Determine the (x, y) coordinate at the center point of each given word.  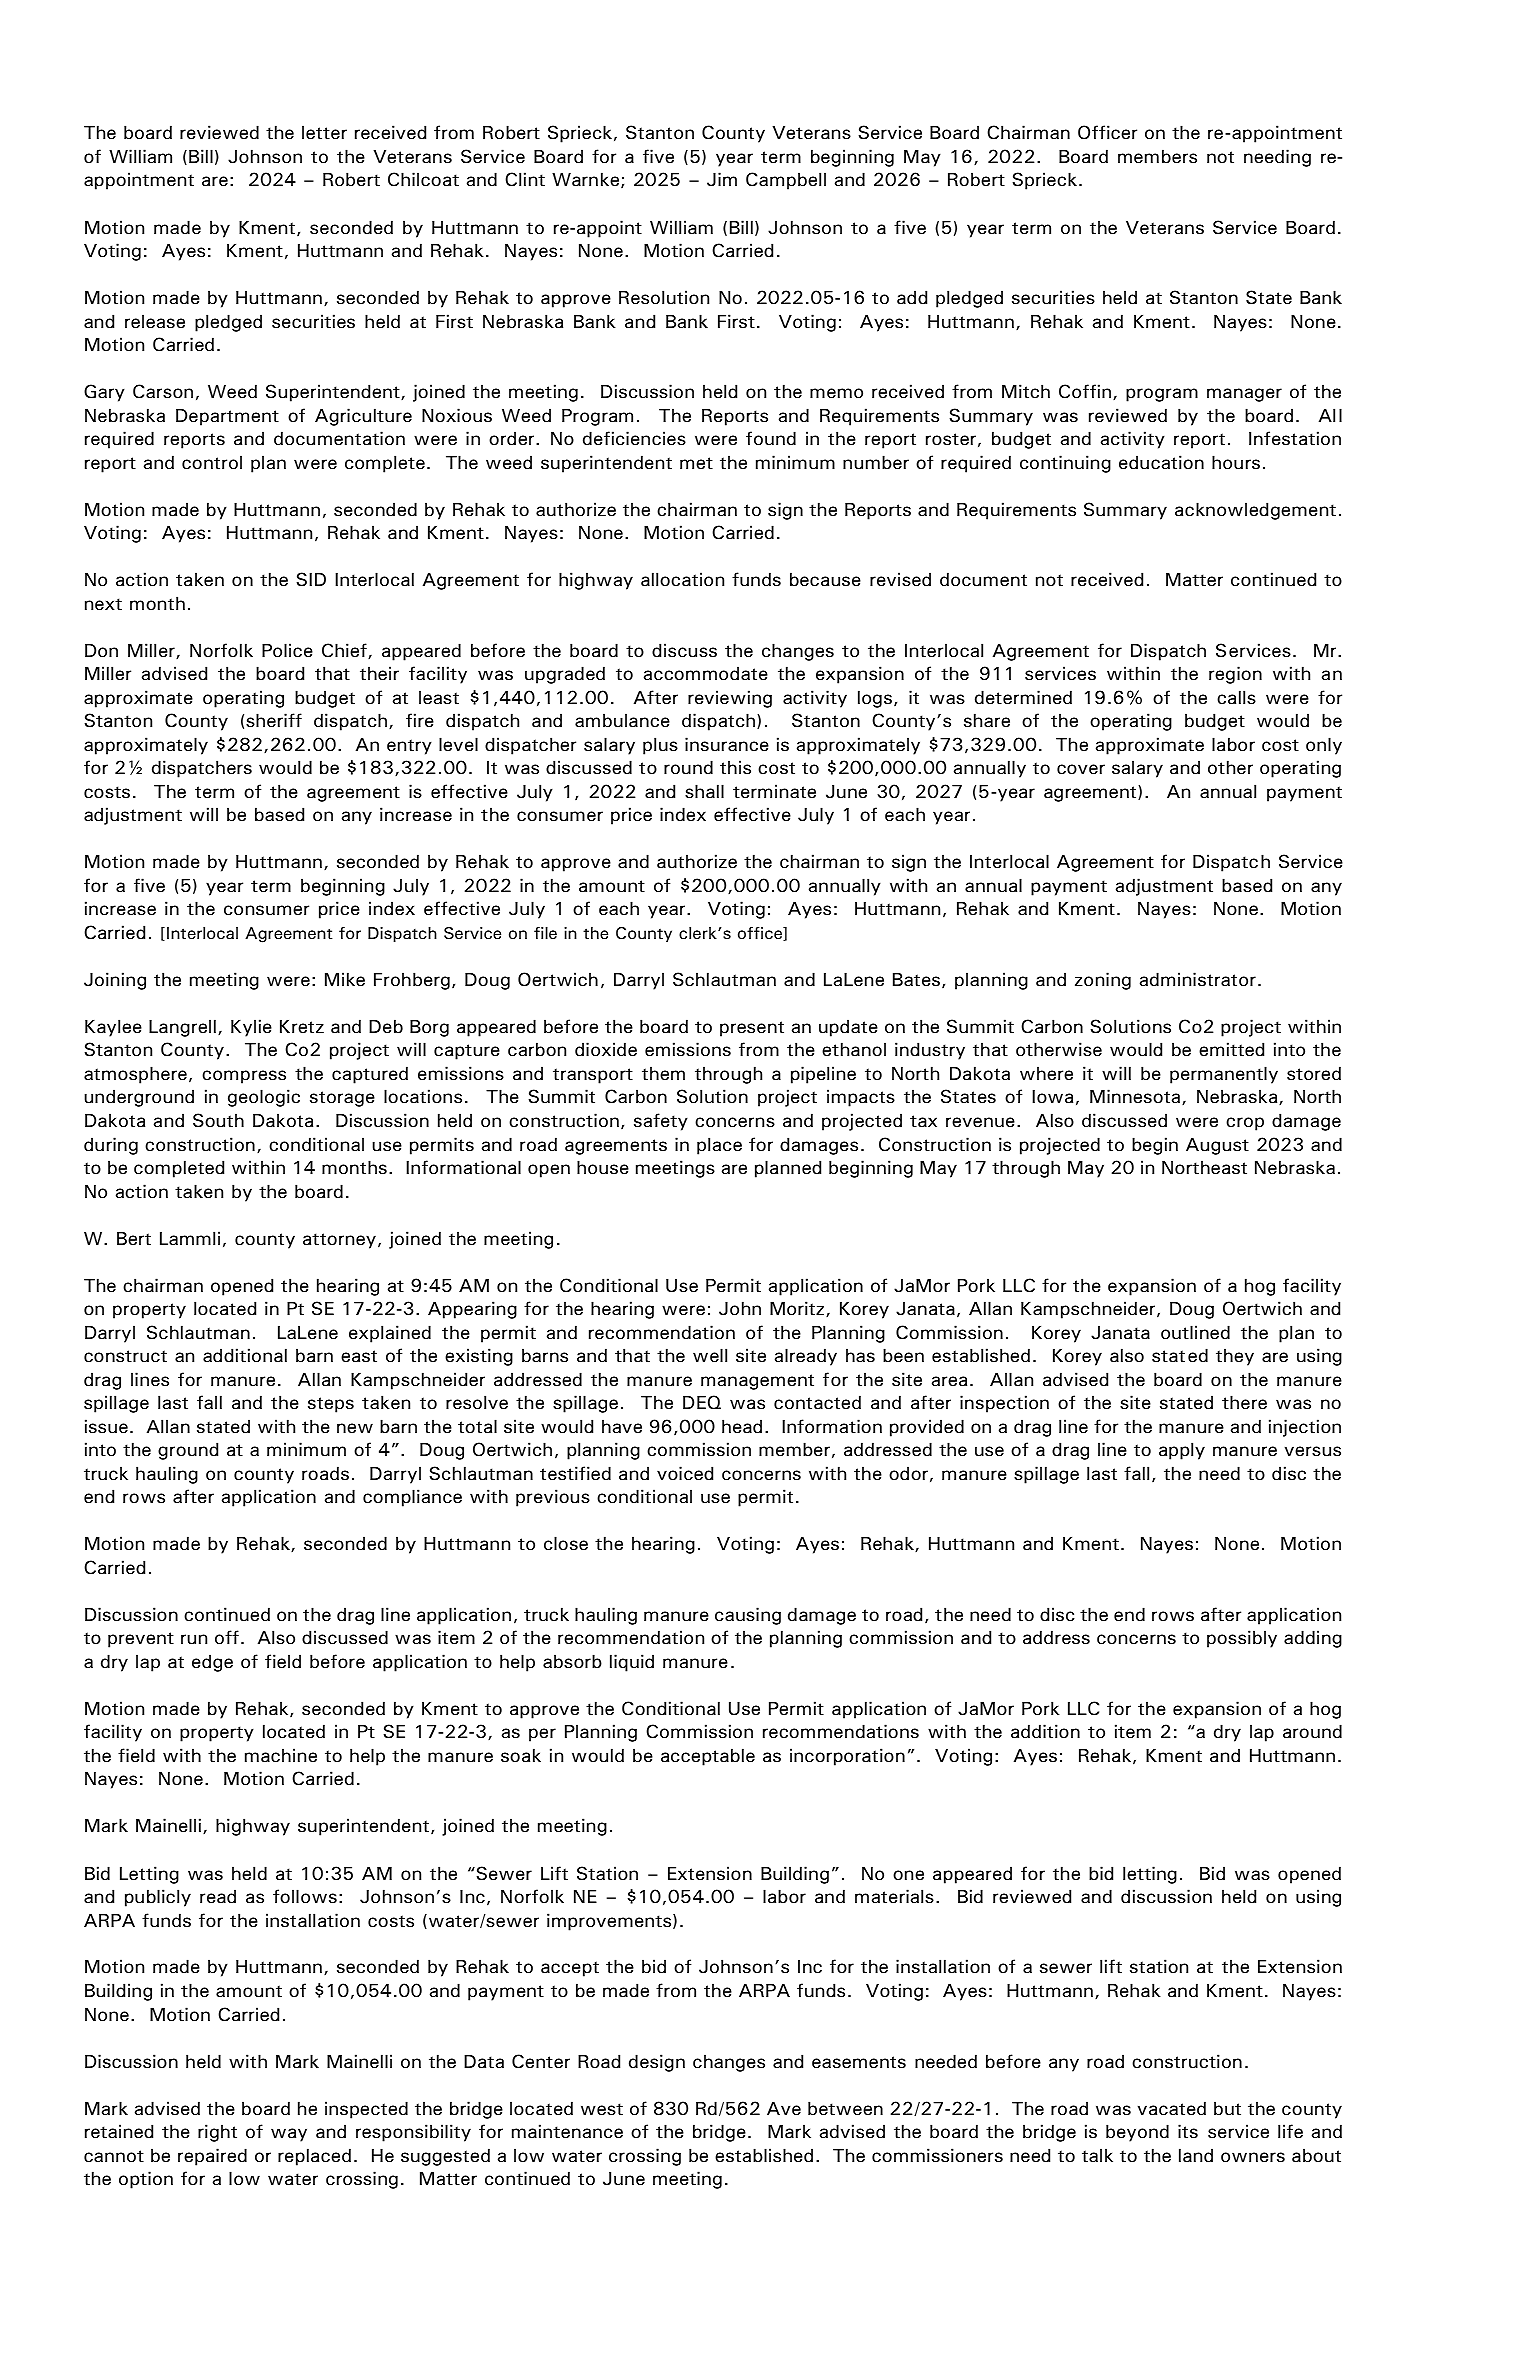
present (752, 1029)
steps (331, 1405)
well (710, 1355)
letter (324, 132)
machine (281, 1755)
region (1235, 675)
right (217, 2133)
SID (311, 579)
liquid (632, 1663)
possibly (1242, 1639)
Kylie (251, 1028)
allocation (682, 579)
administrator (1198, 979)
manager (1244, 395)
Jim (722, 179)
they (1235, 1357)
